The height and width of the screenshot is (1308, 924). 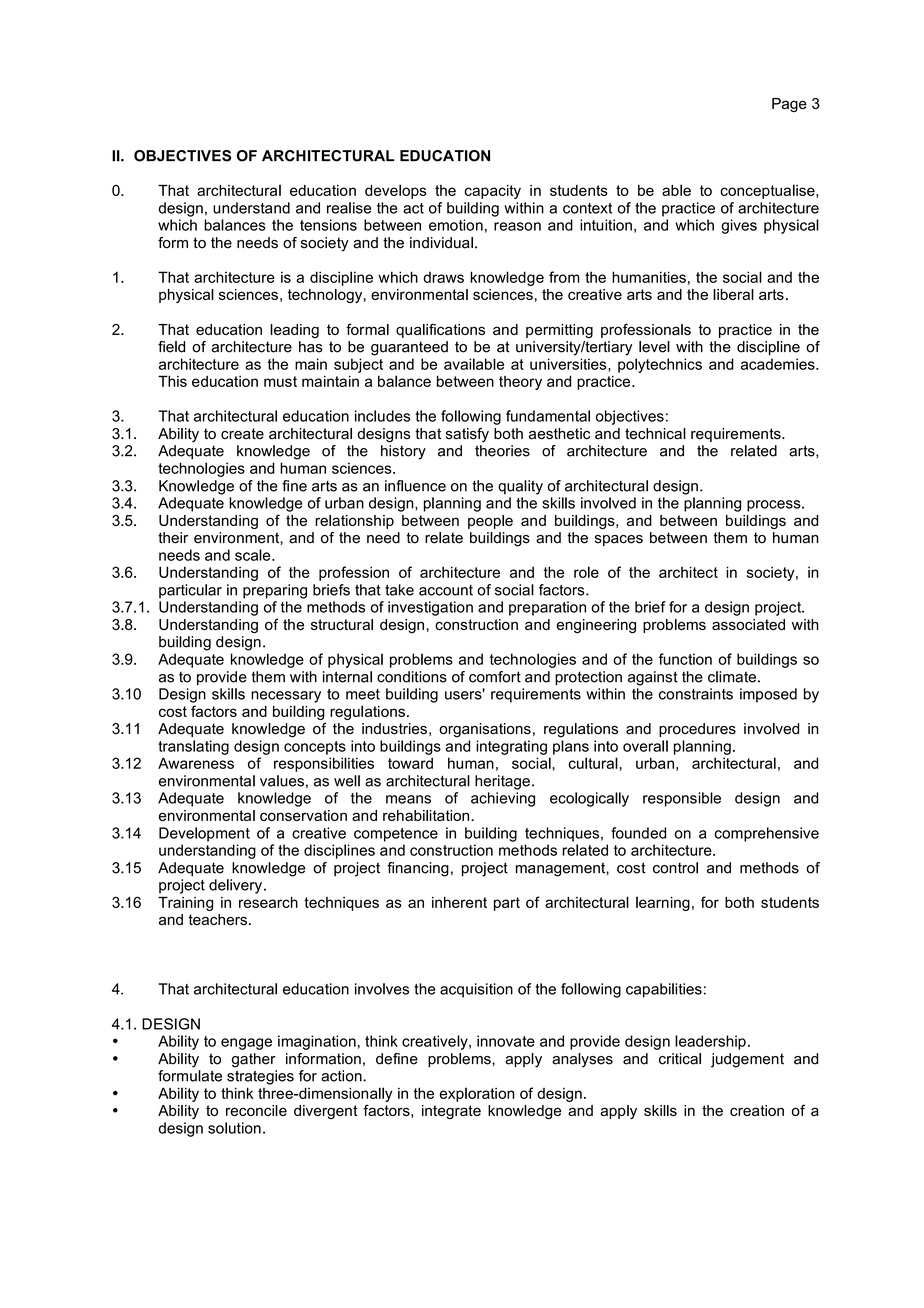 What do you see at coordinates (779, 364) in the screenshot?
I see `academies` at bounding box center [779, 364].
